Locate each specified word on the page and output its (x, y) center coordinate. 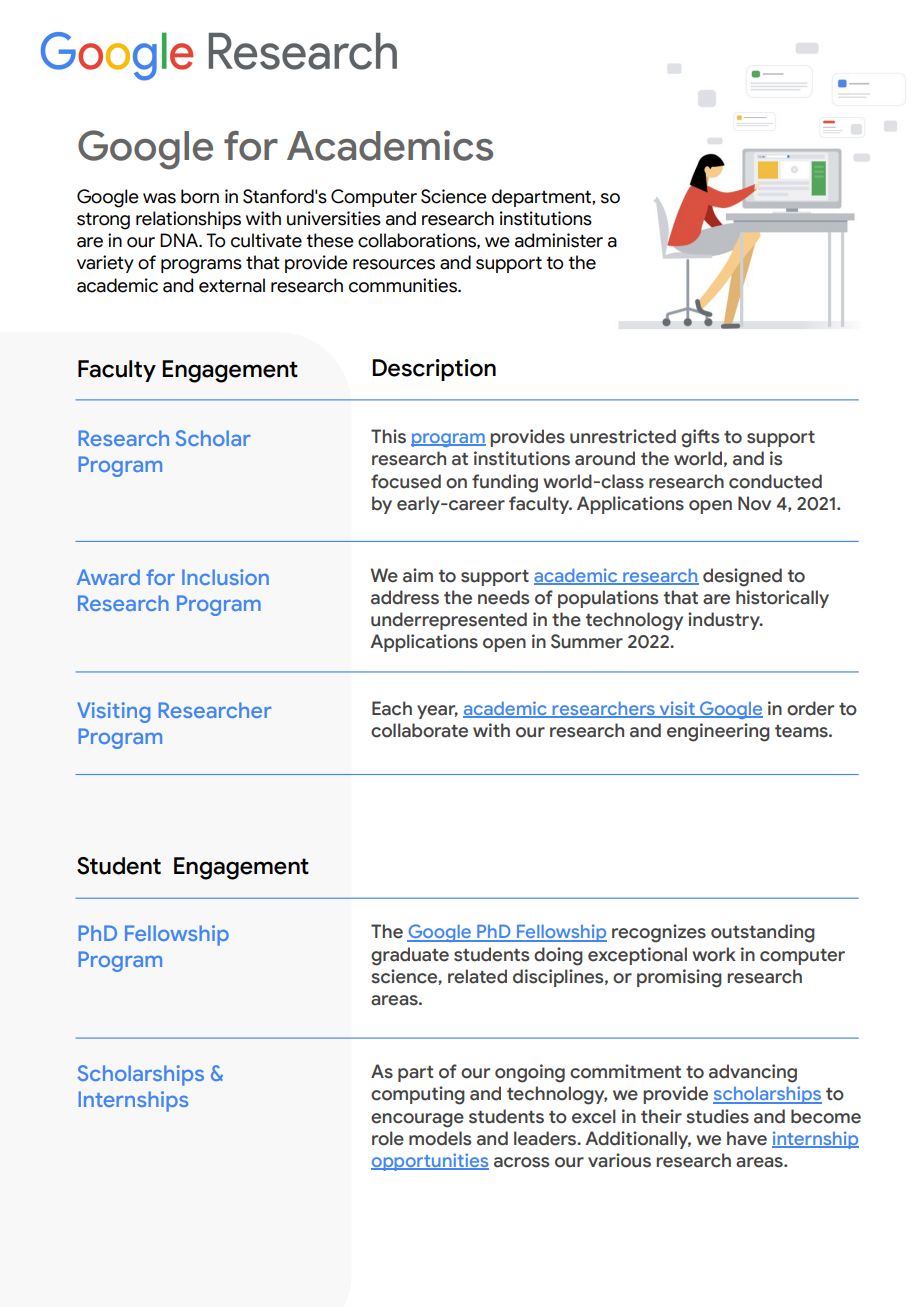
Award (108, 577)
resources (394, 264)
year (437, 712)
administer (559, 240)
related (477, 976)
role (388, 1138)
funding (505, 483)
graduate (410, 956)
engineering (718, 732)
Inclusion (225, 577)
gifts (700, 438)
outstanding (763, 933)
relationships (188, 220)
